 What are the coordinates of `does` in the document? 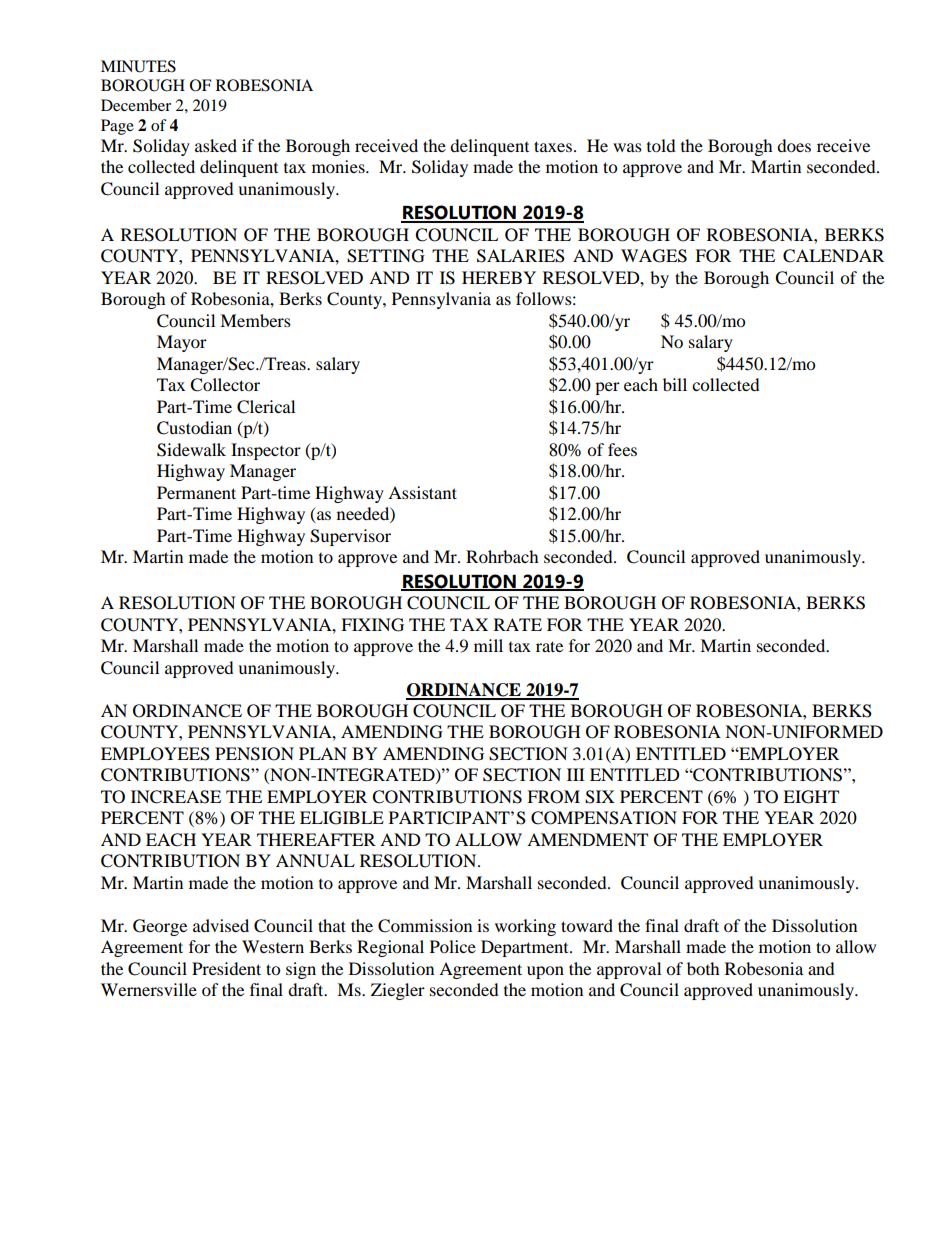 It's located at (794, 145).
